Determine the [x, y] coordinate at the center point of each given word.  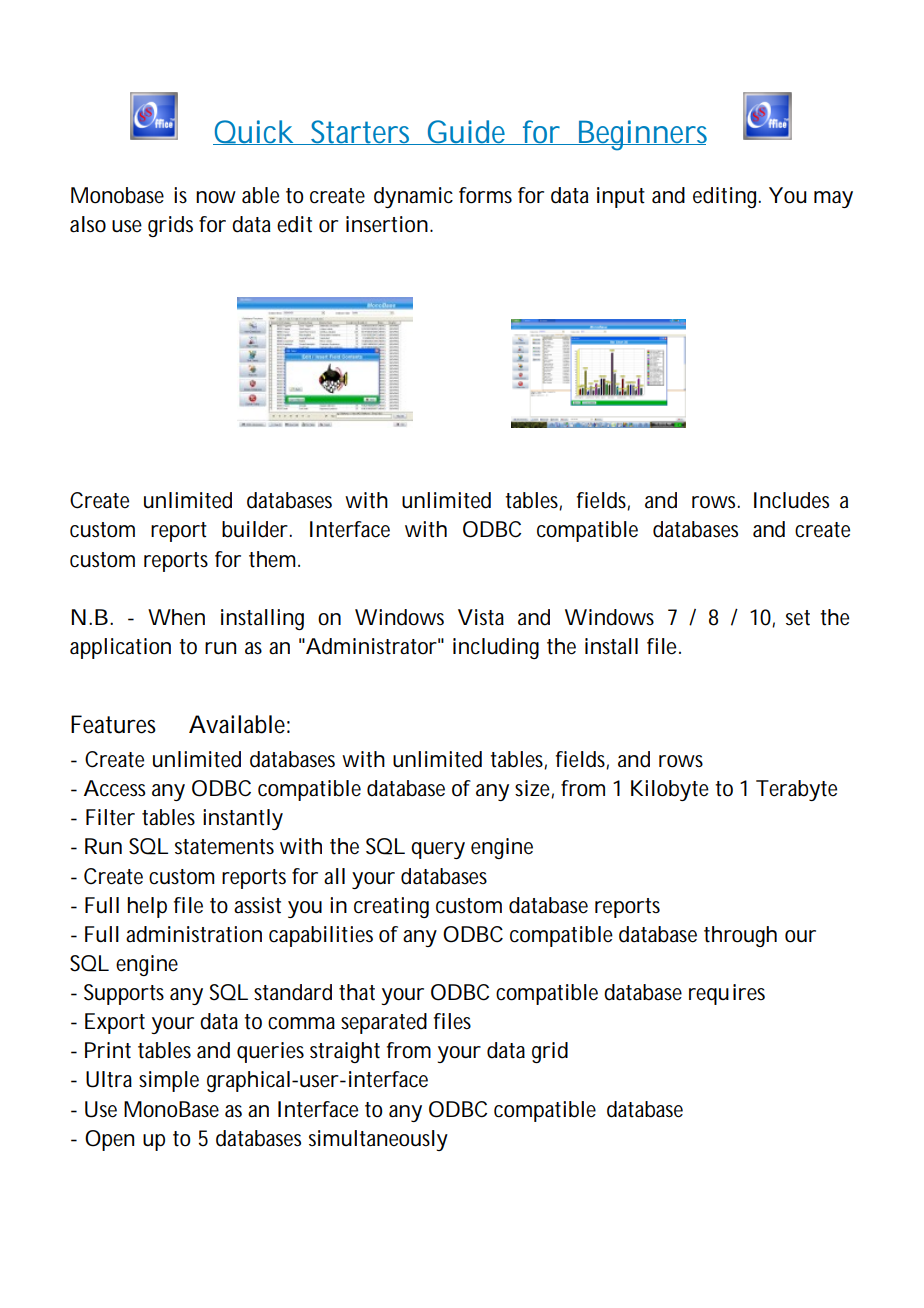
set [798, 618]
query [438, 850]
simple [169, 1081]
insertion [387, 224]
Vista [481, 617]
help [147, 907]
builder [256, 529]
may [833, 199]
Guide [467, 132]
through [740, 936]
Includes [791, 500]
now [216, 197]
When [176, 617]
